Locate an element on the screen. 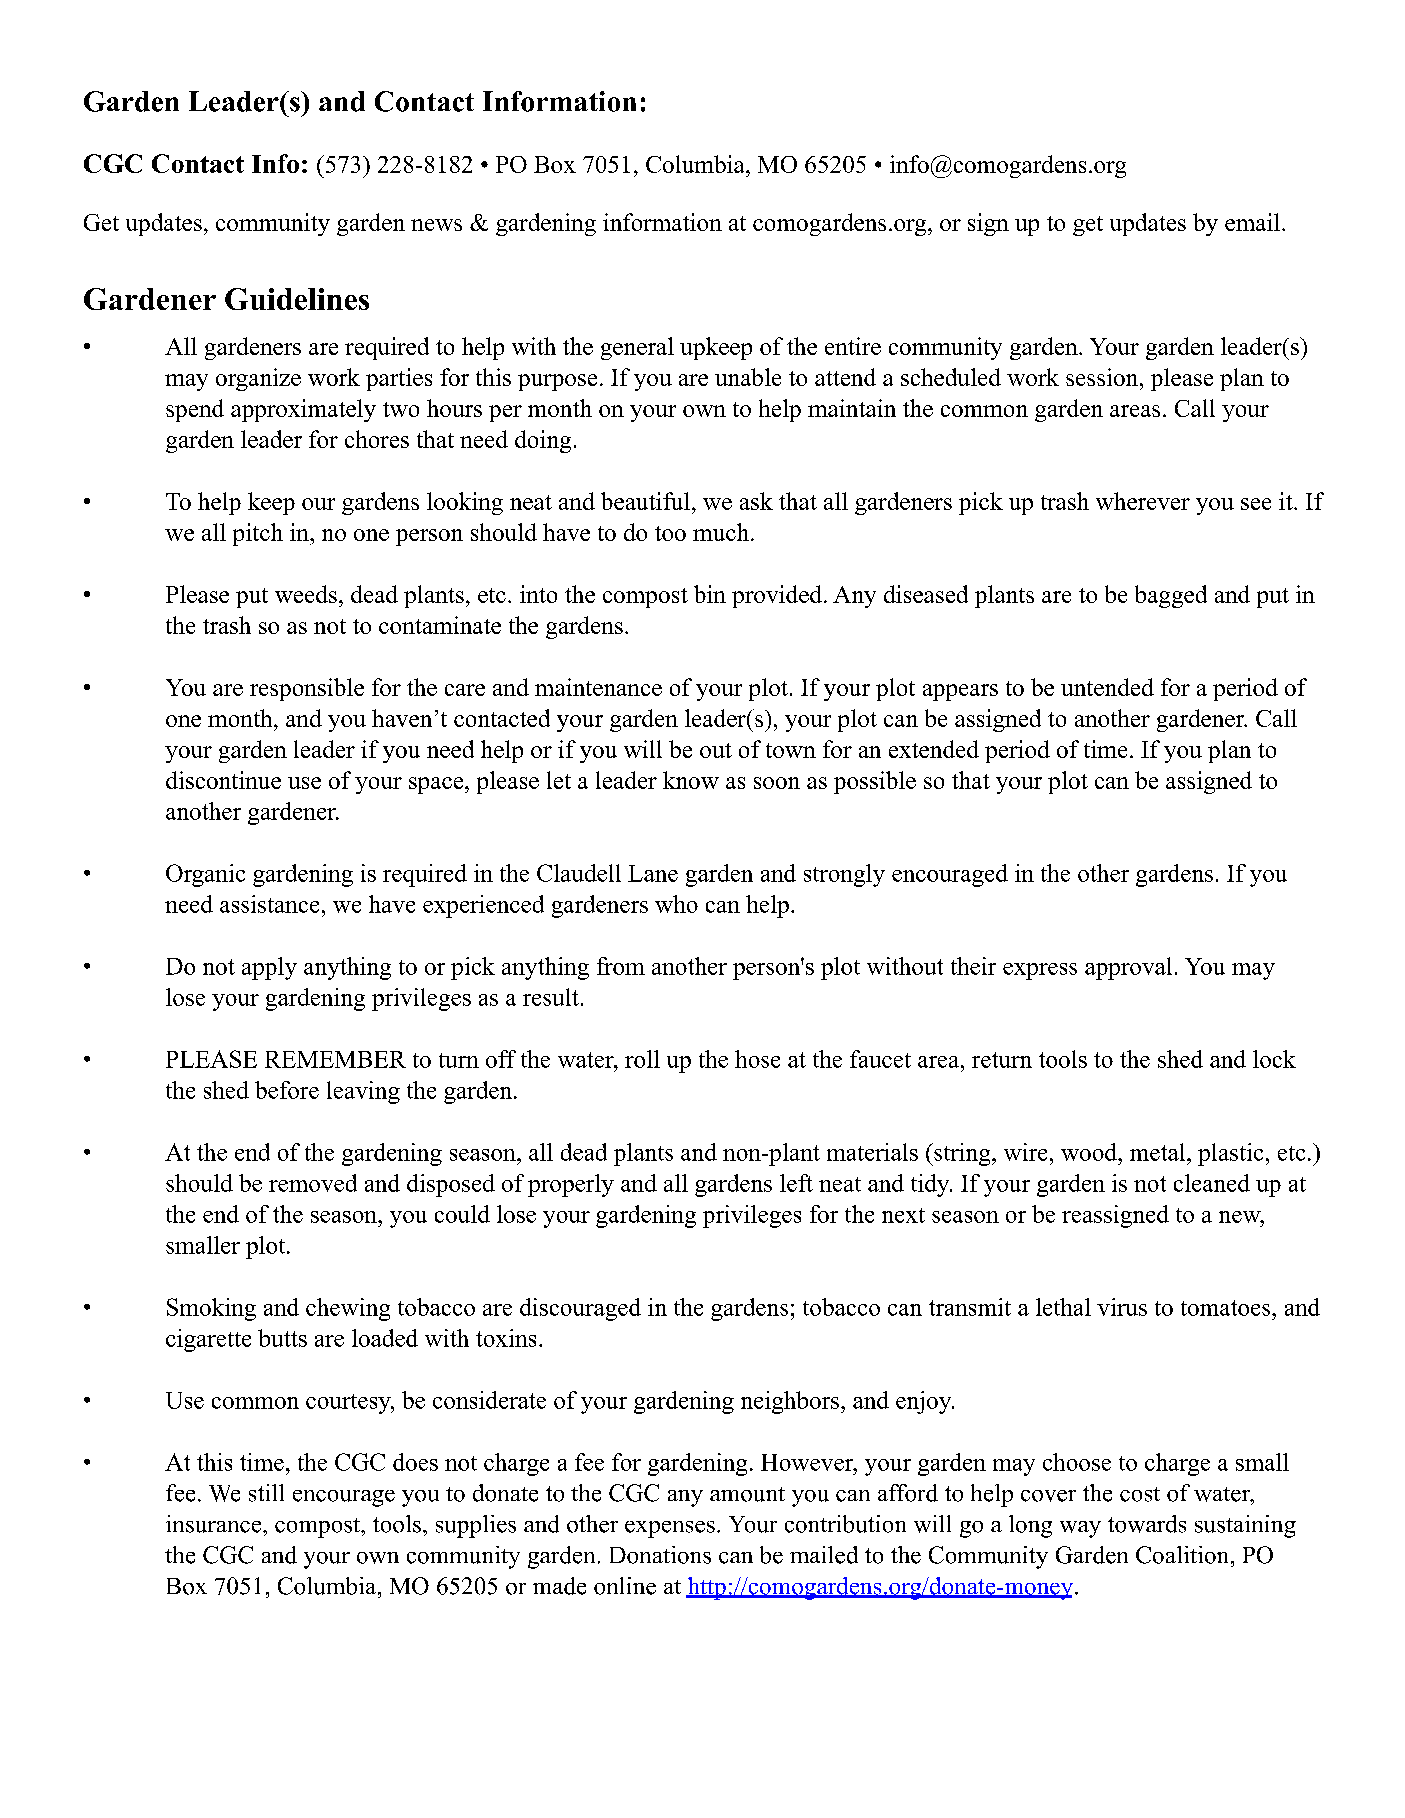  weeds is located at coordinates (306, 594).
